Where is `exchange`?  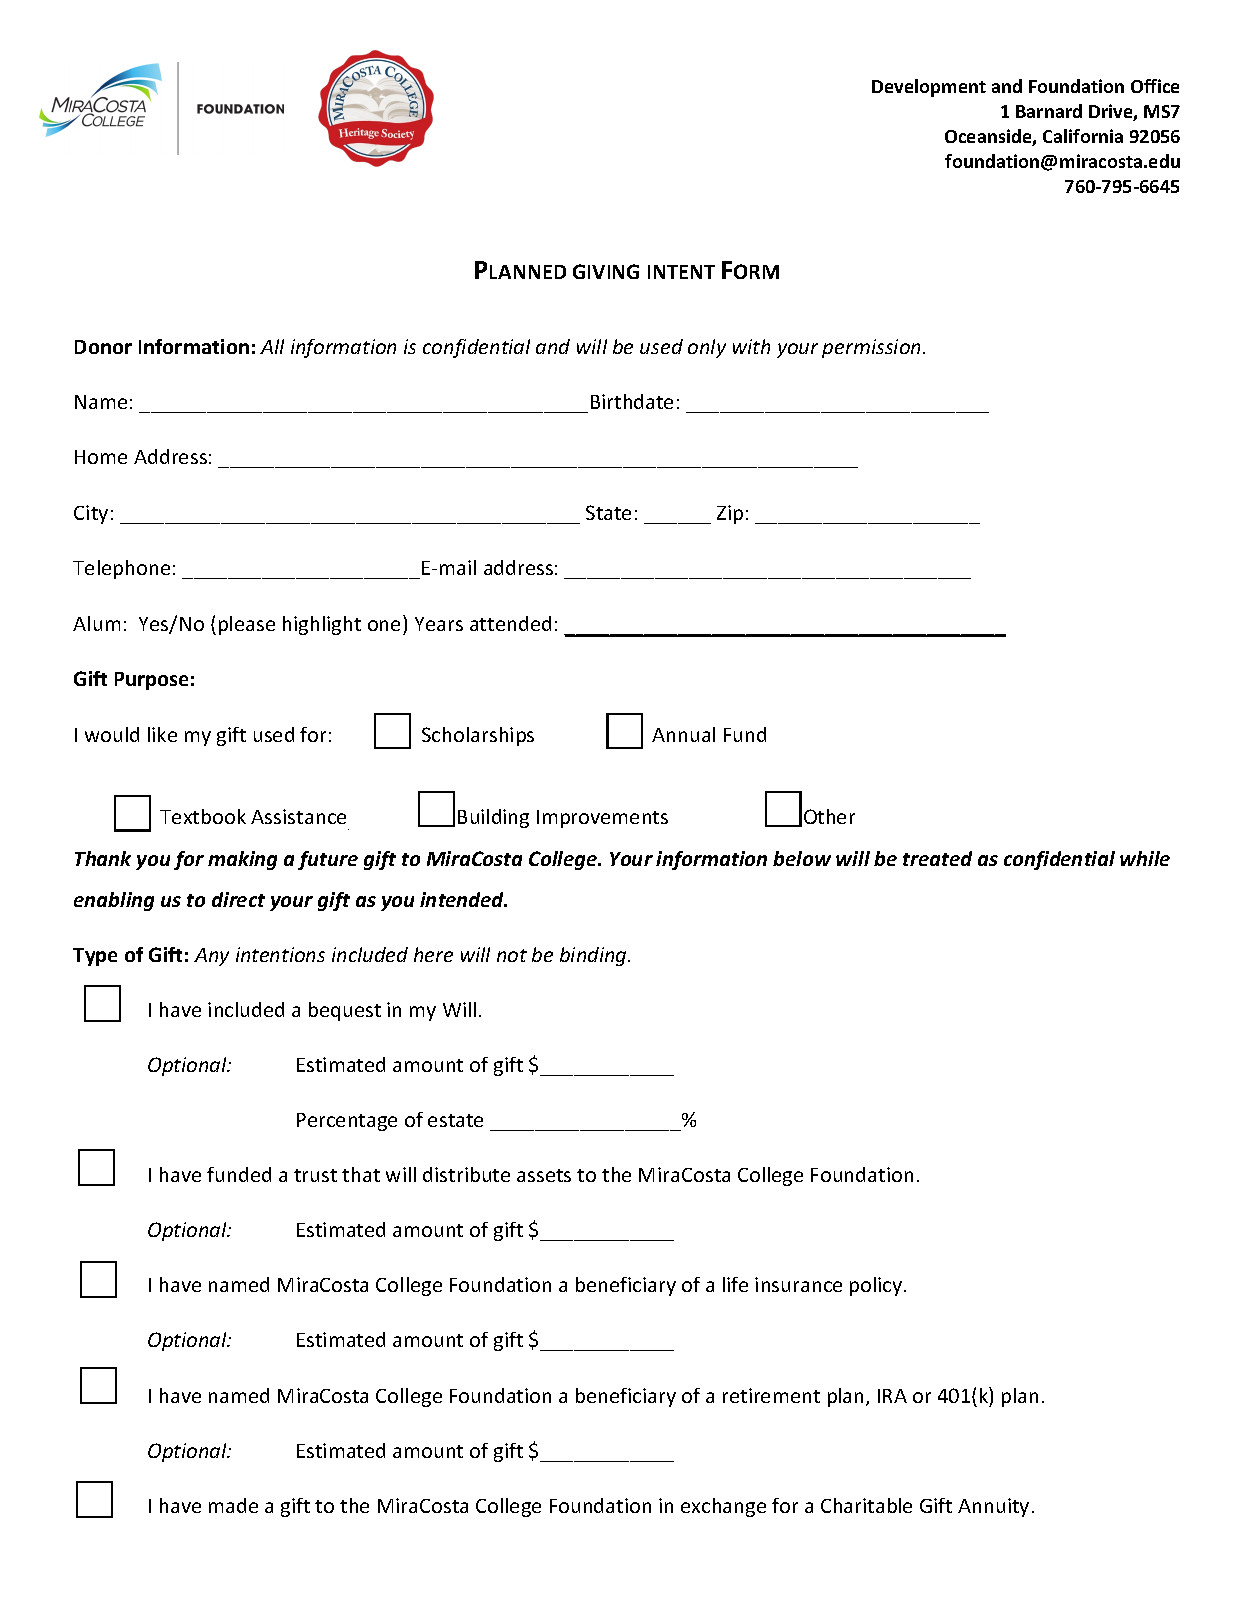 exchange is located at coordinates (723, 1507).
